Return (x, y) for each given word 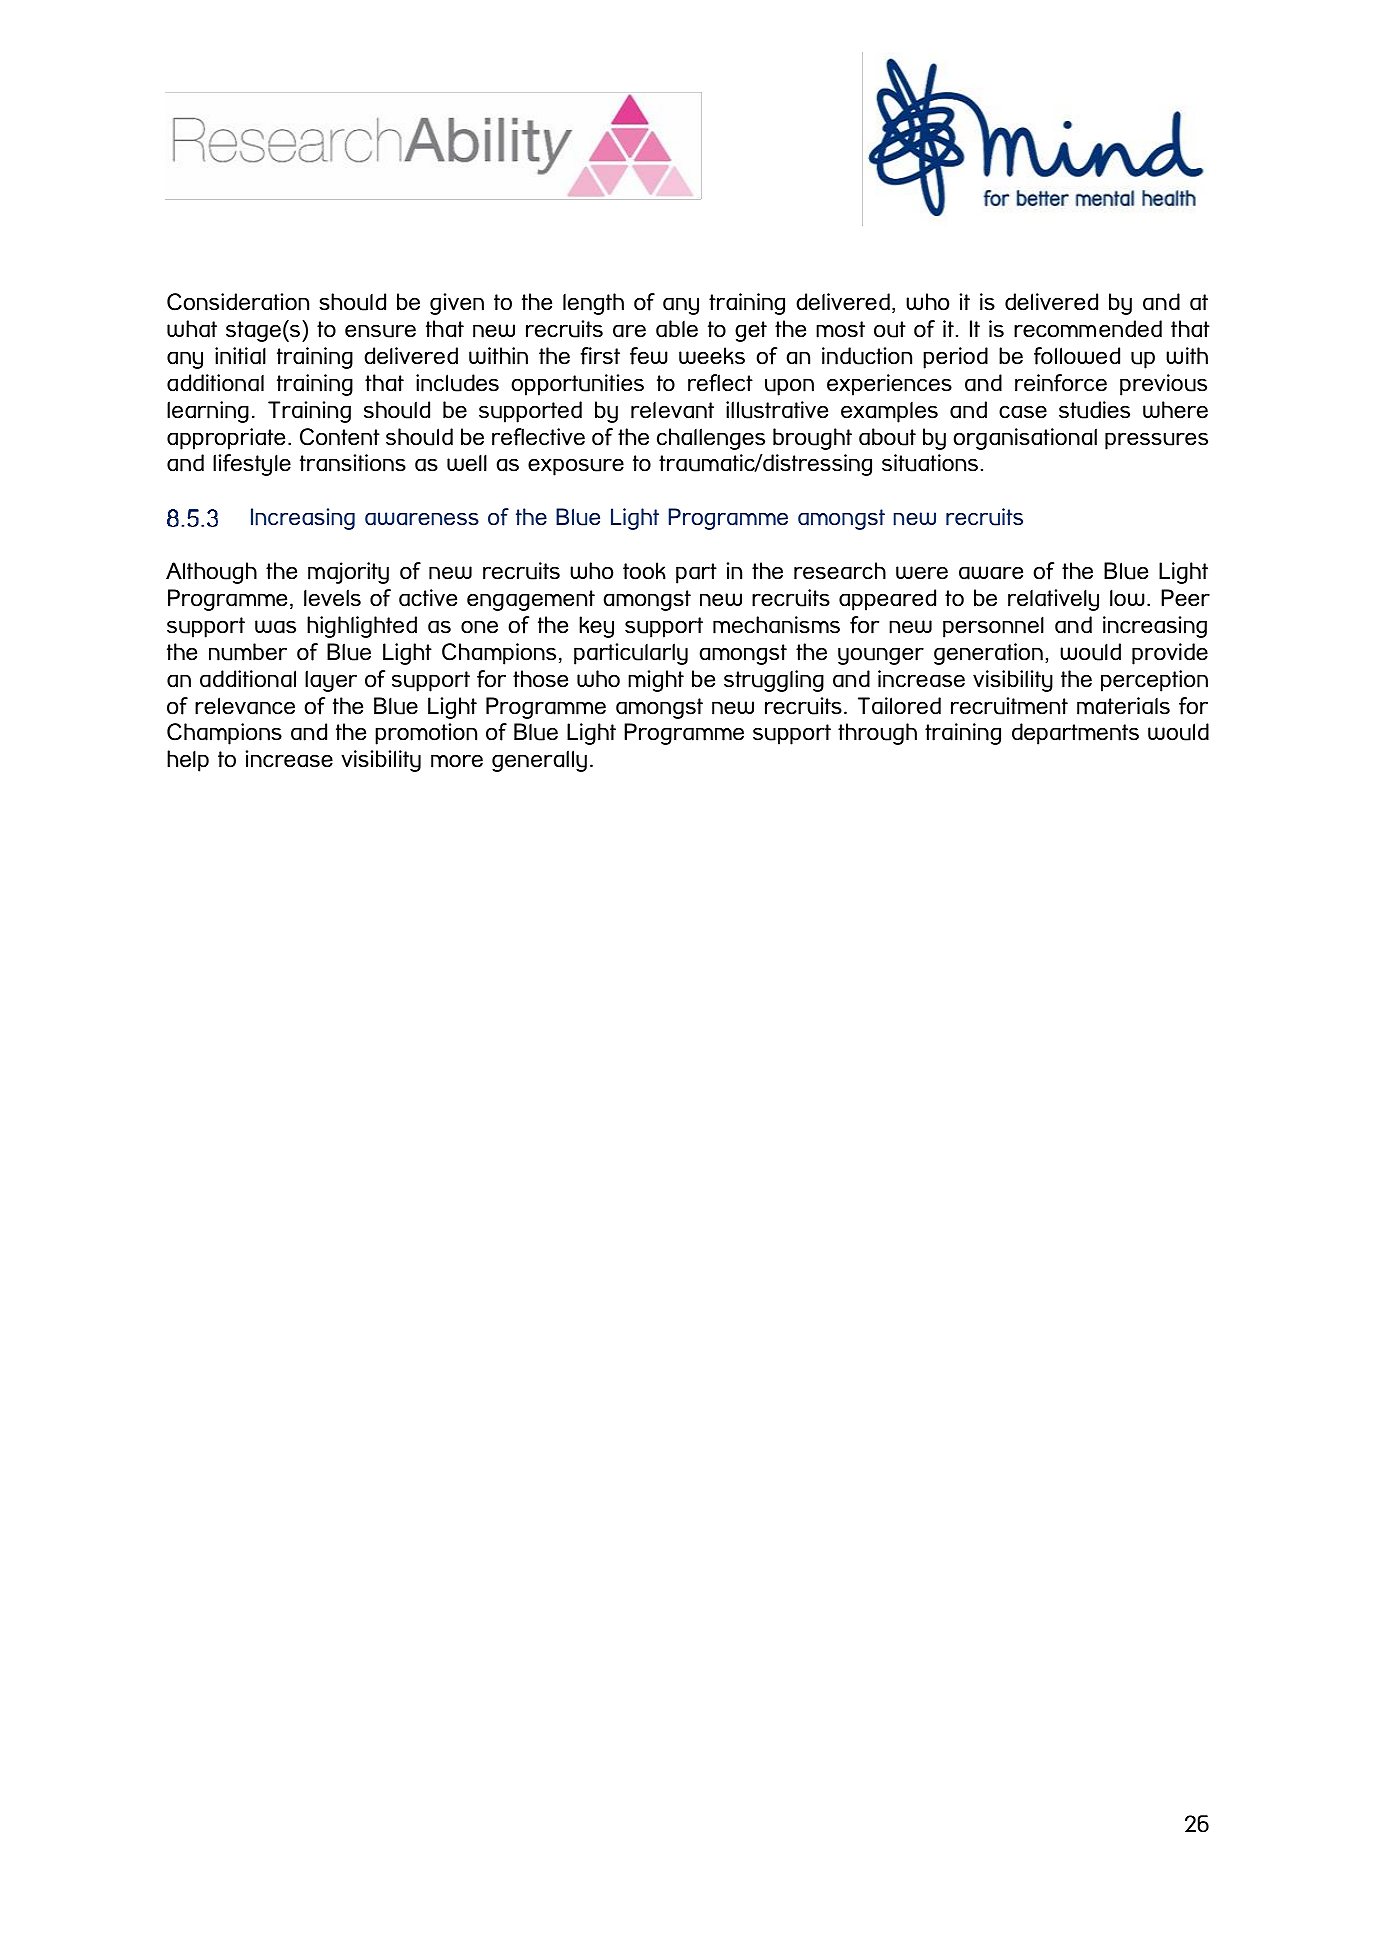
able (677, 329)
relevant (672, 410)
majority (348, 573)
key (596, 627)
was (275, 627)
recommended (1088, 329)
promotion (426, 734)
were (922, 573)
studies (1094, 410)
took (644, 571)
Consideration (238, 302)
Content (340, 437)
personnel (993, 627)
